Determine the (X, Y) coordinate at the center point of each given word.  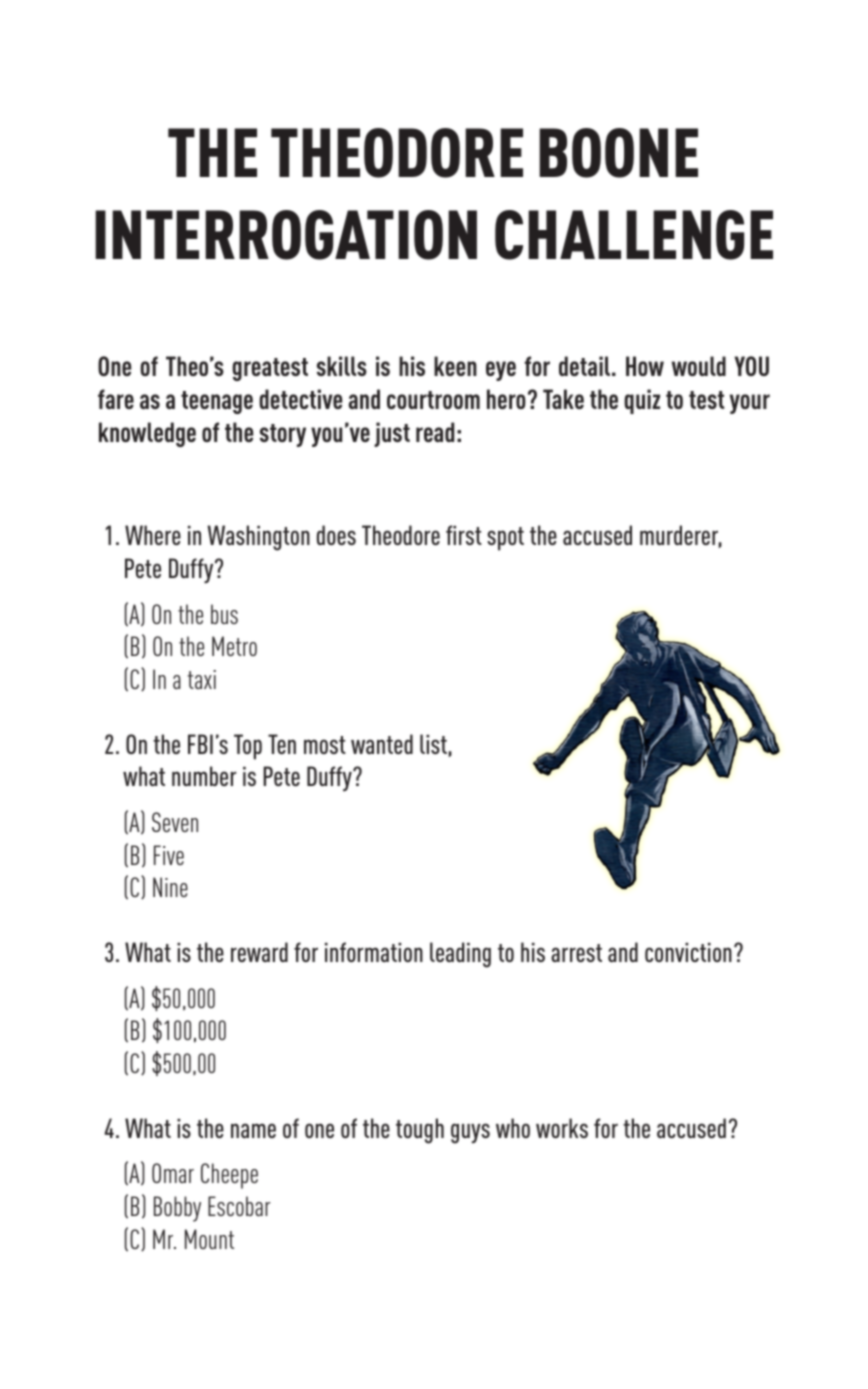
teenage (217, 402)
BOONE (618, 153)
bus (224, 614)
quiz (642, 401)
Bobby (177, 1209)
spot (505, 539)
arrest (576, 953)
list (433, 744)
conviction (688, 952)
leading (460, 955)
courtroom (433, 400)
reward (259, 952)
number (204, 776)
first (464, 535)
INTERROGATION (286, 235)
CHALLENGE (634, 235)
